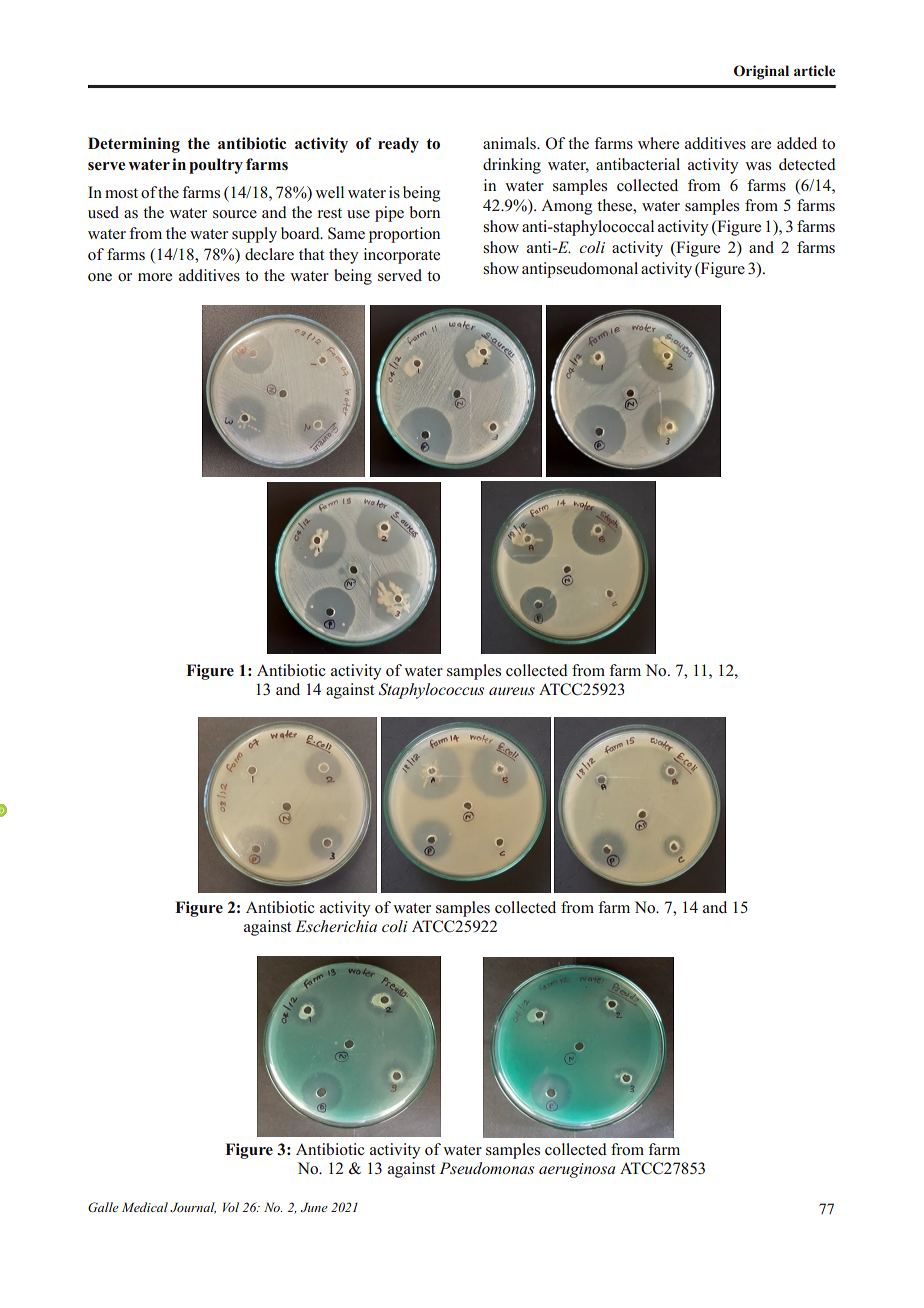  What do you see at coordinates (512, 691) in the image?
I see `aureus` at bounding box center [512, 691].
